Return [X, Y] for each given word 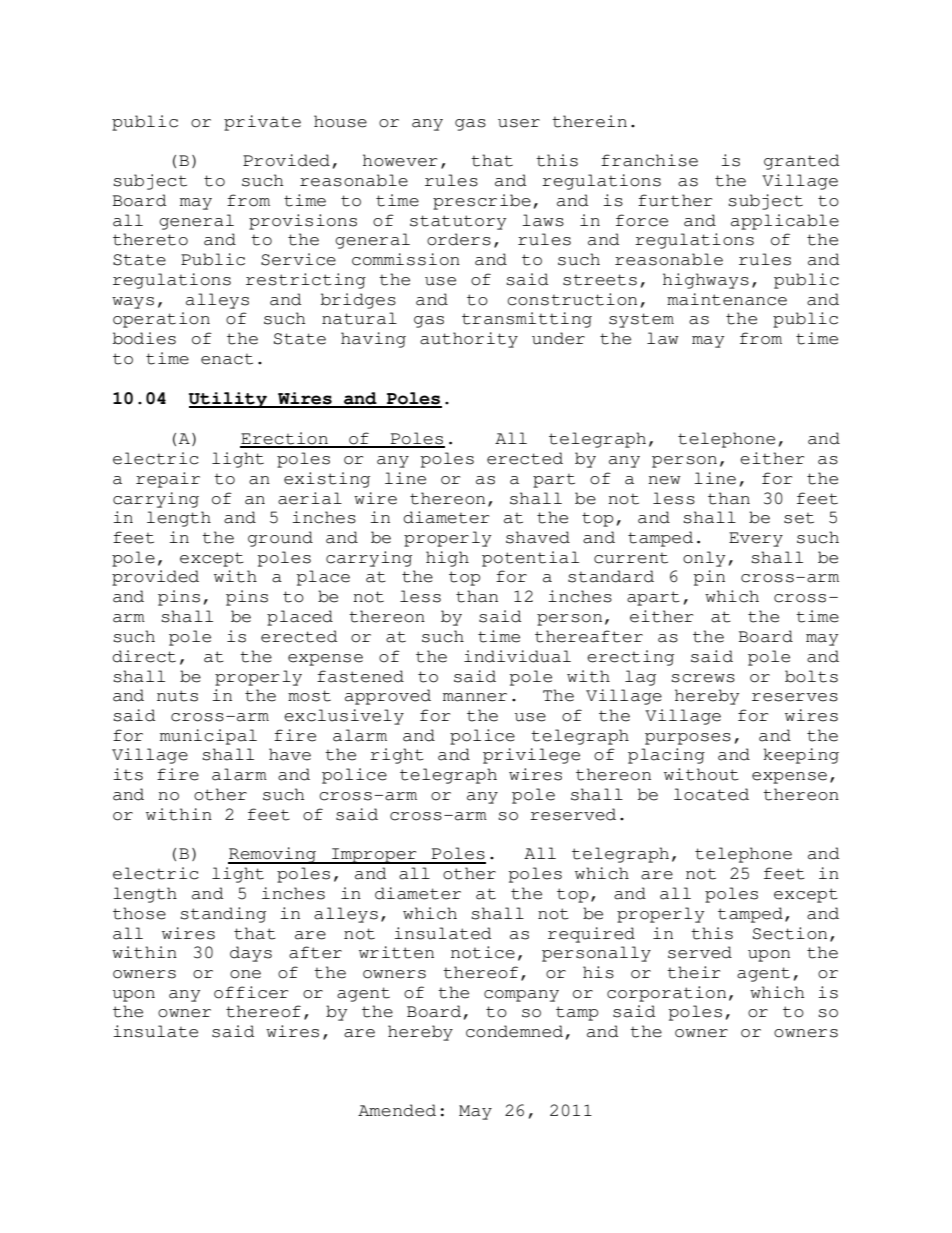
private [262, 123]
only [704, 559]
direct [144, 656]
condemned [514, 1031]
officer [251, 992]
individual [517, 656]
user [519, 123]
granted [801, 162]
